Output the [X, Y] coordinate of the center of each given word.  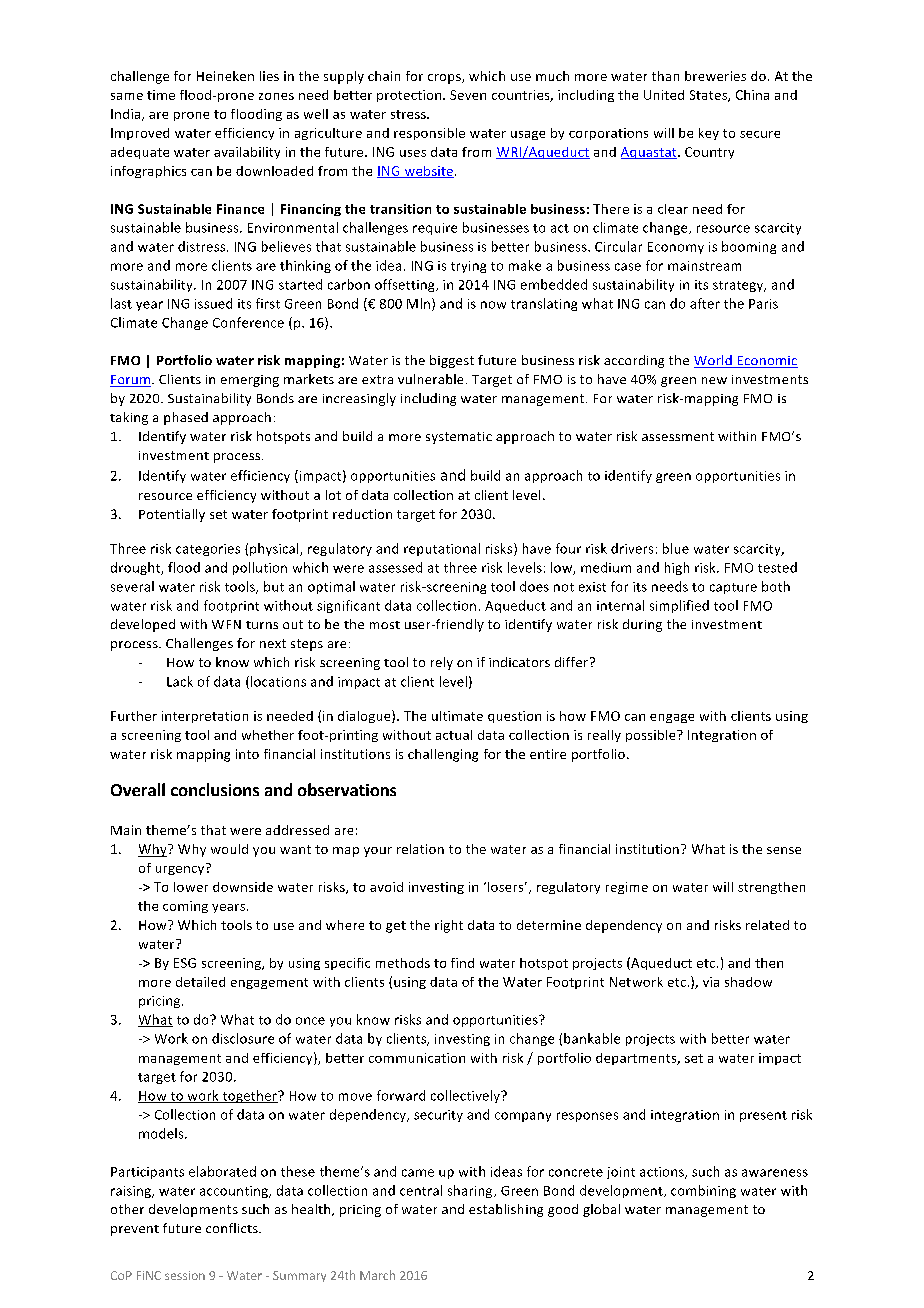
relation [420, 849]
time [161, 95]
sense [784, 850]
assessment [678, 436]
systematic [459, 438]
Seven [468, 95]
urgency [181, 869]
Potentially [172, 515]
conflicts [233, 1228]
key [709, 134]
